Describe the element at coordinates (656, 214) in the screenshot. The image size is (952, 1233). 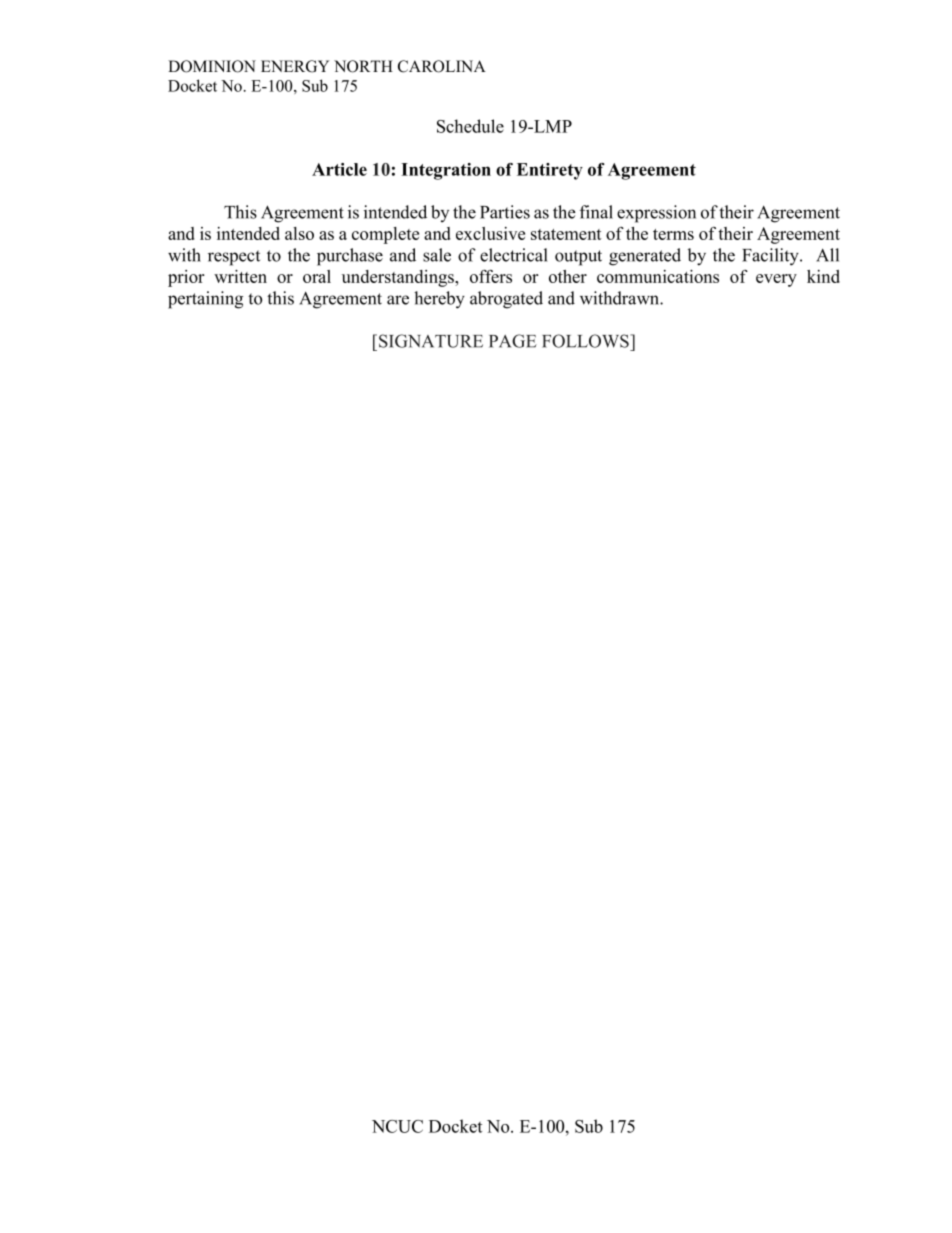
I see `expression` at that location.
